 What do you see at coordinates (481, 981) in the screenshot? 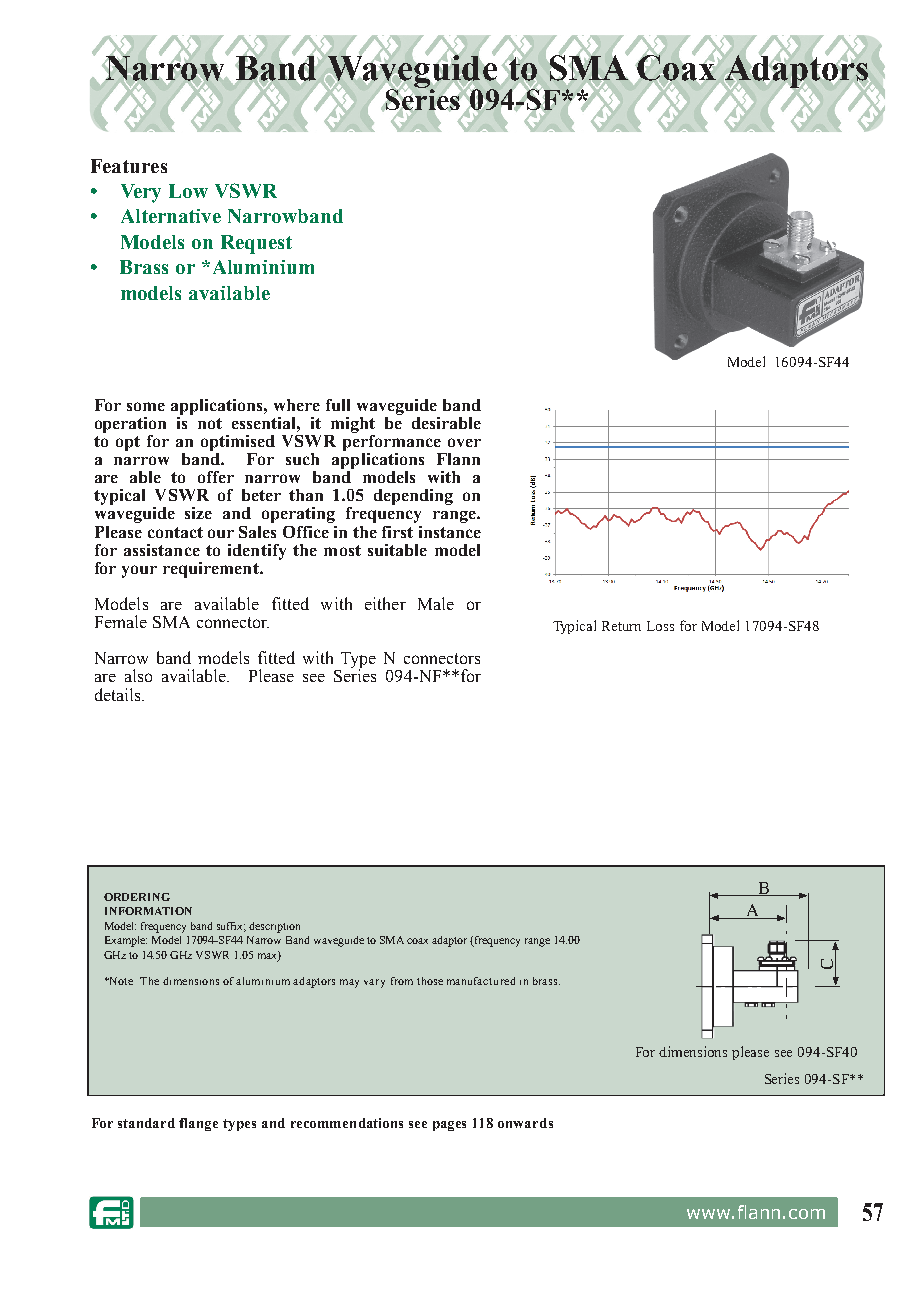
I see `manufactured` at bounding box center [481, 981].
